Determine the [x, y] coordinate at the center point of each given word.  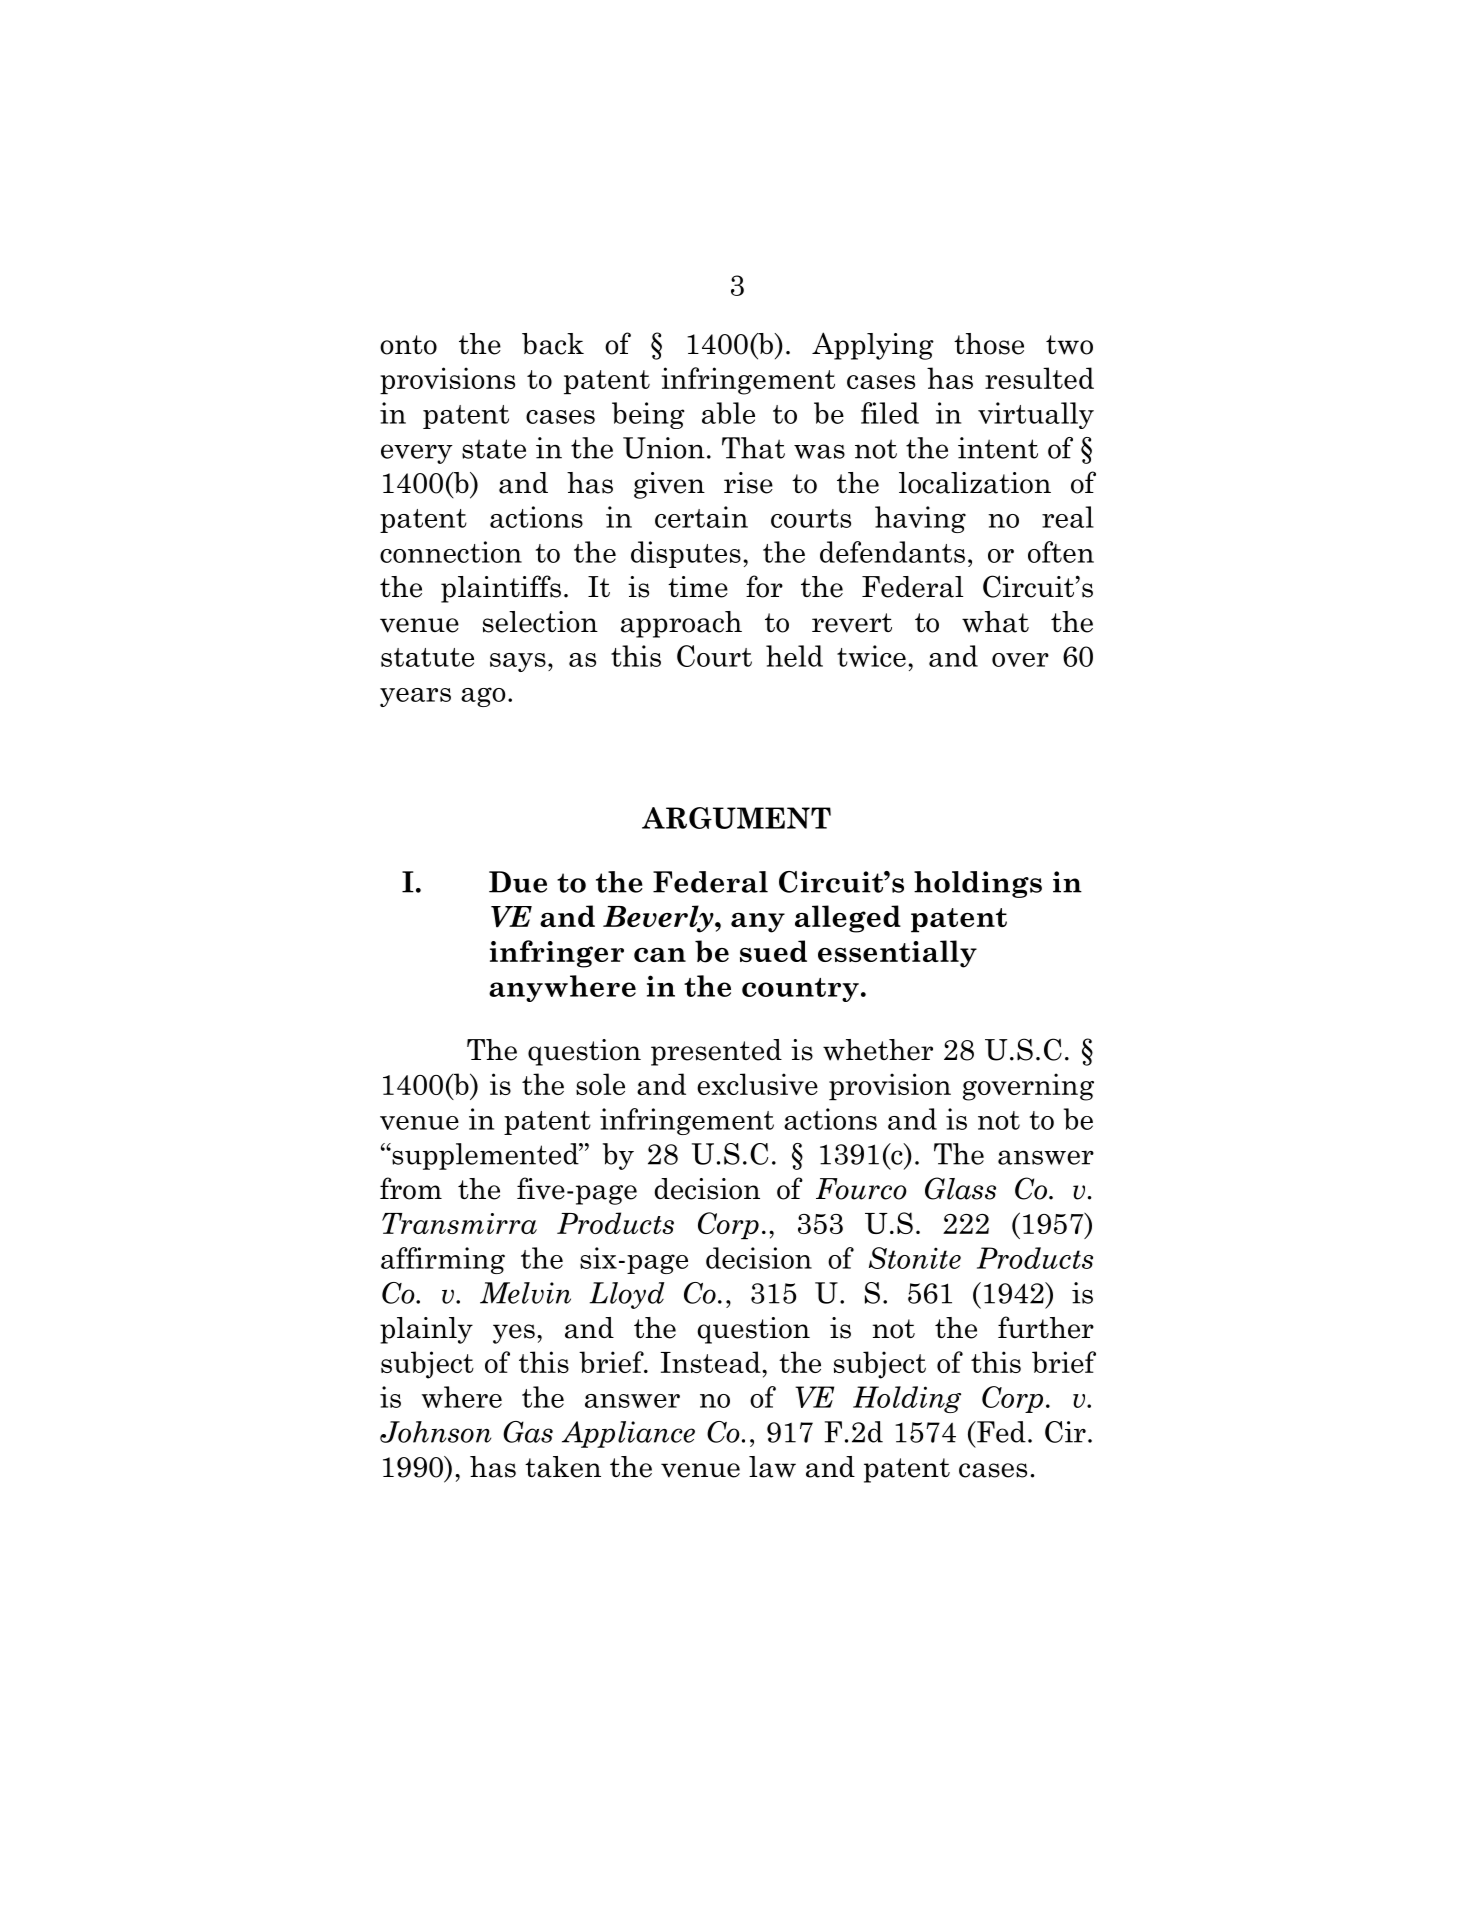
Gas [528, 1432]
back [553, 344]
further [1046, 1327]
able [728, 413]
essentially [897, 954]
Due [518, 882]
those [989, 344]
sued [773, 951]
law [772, 1467]
